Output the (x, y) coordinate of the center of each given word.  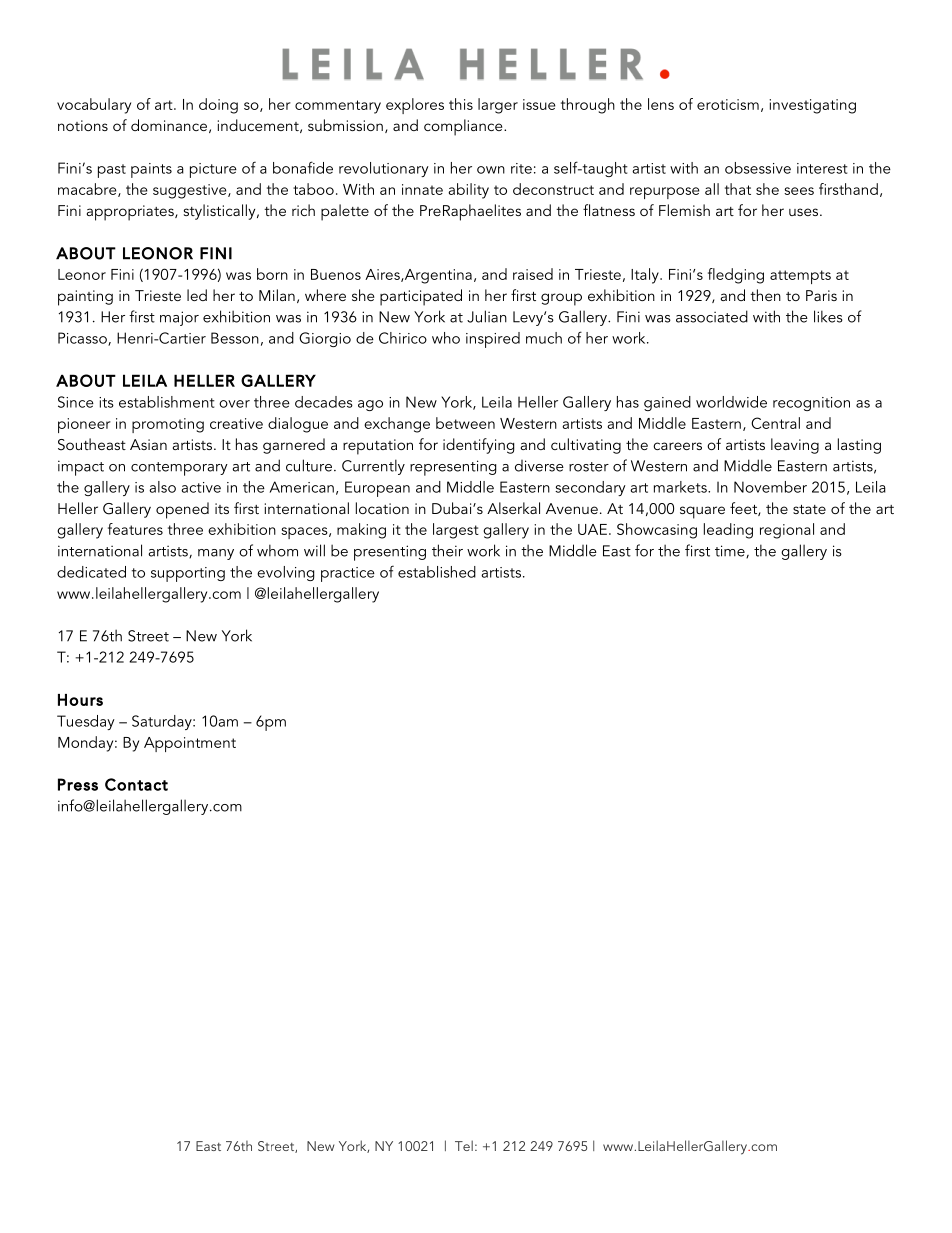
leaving (795, 446)
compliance (464, 127)
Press (78, 784)
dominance (169, 125)
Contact (136, 784)
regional (787, 531)
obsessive (758, 168)
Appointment (190, 744)
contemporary (179, 469)
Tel (464, 1145)
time (731, 551)
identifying (478, 446)
